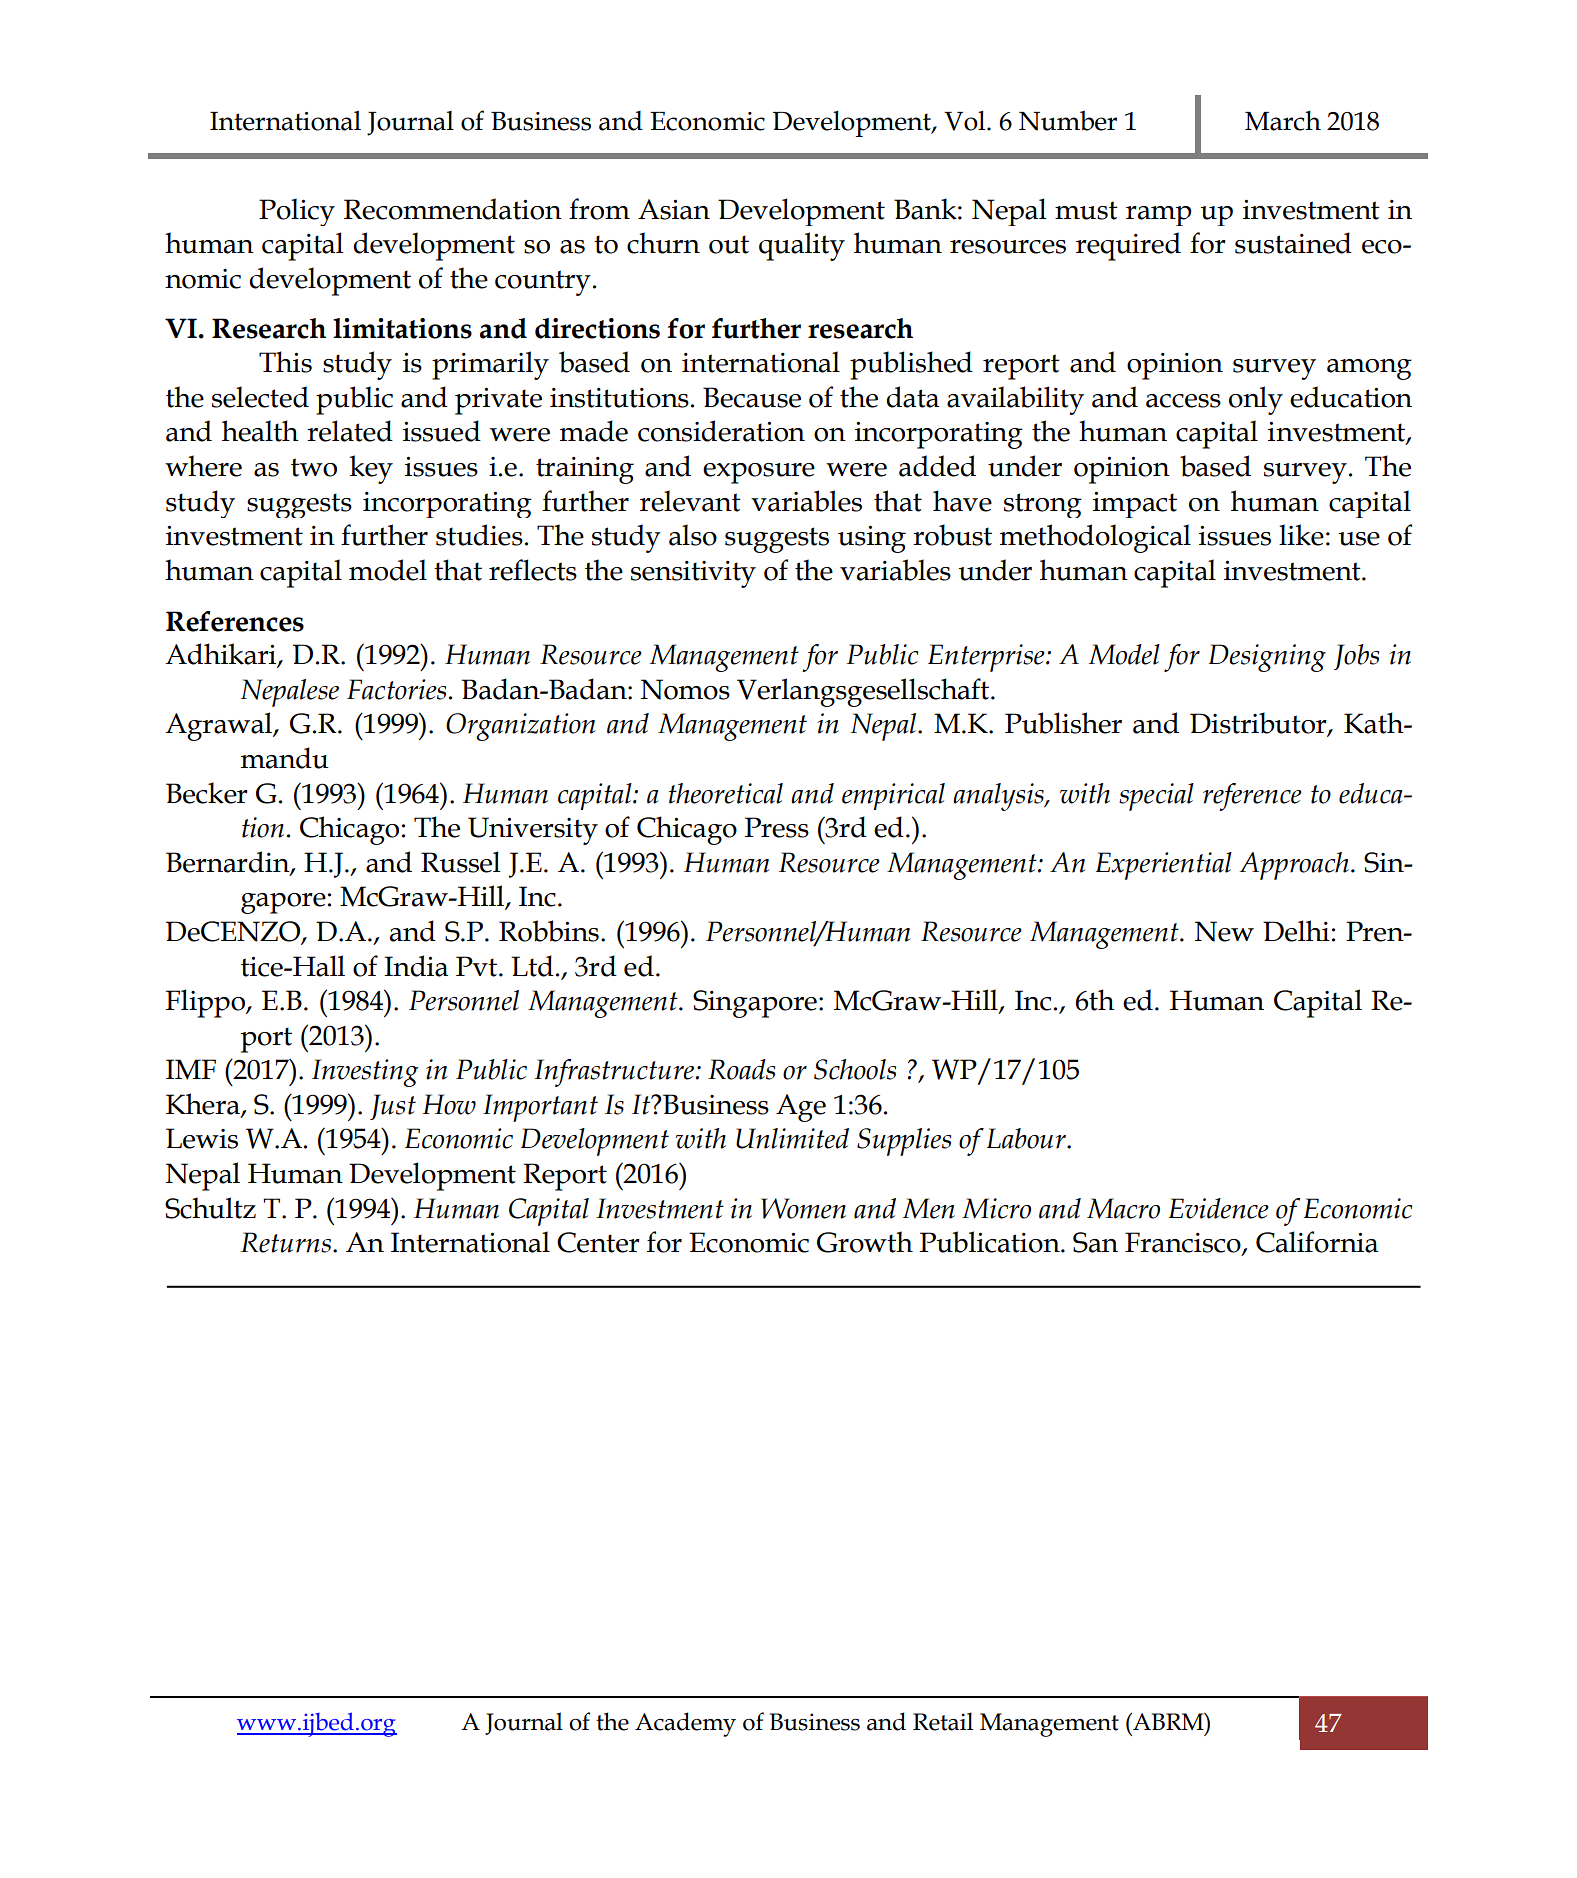 The width and height of the screenshot is (1577, 1878). I want to click on Academy, so click(685, 1724).
